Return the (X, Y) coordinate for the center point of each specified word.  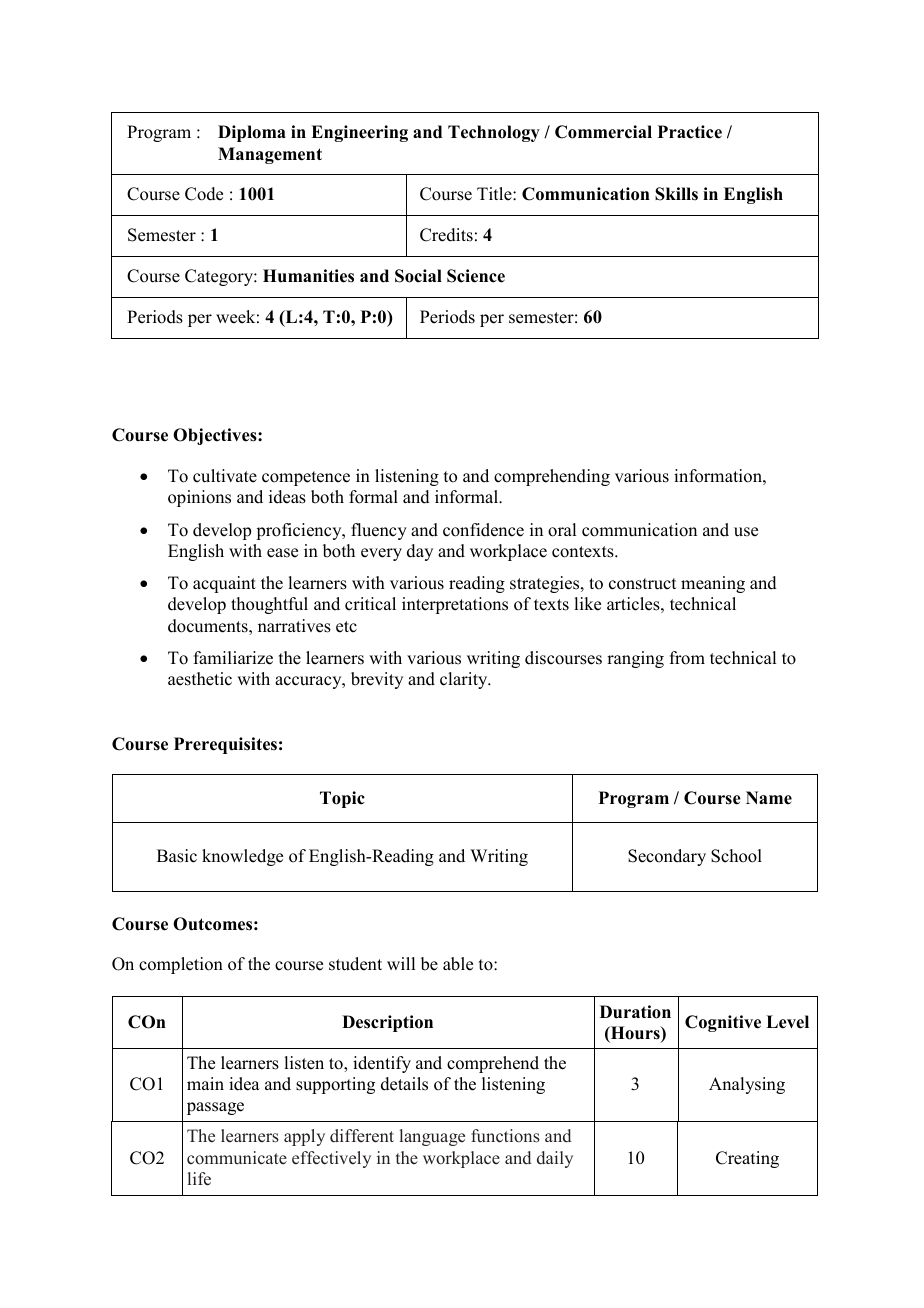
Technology (494, 133)
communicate (237, 1158)
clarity (465, 680)
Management (270, 155)
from (687, 658)
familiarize (233, 658)
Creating (747, 1159)
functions (505, 1136)
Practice (690, 132)
